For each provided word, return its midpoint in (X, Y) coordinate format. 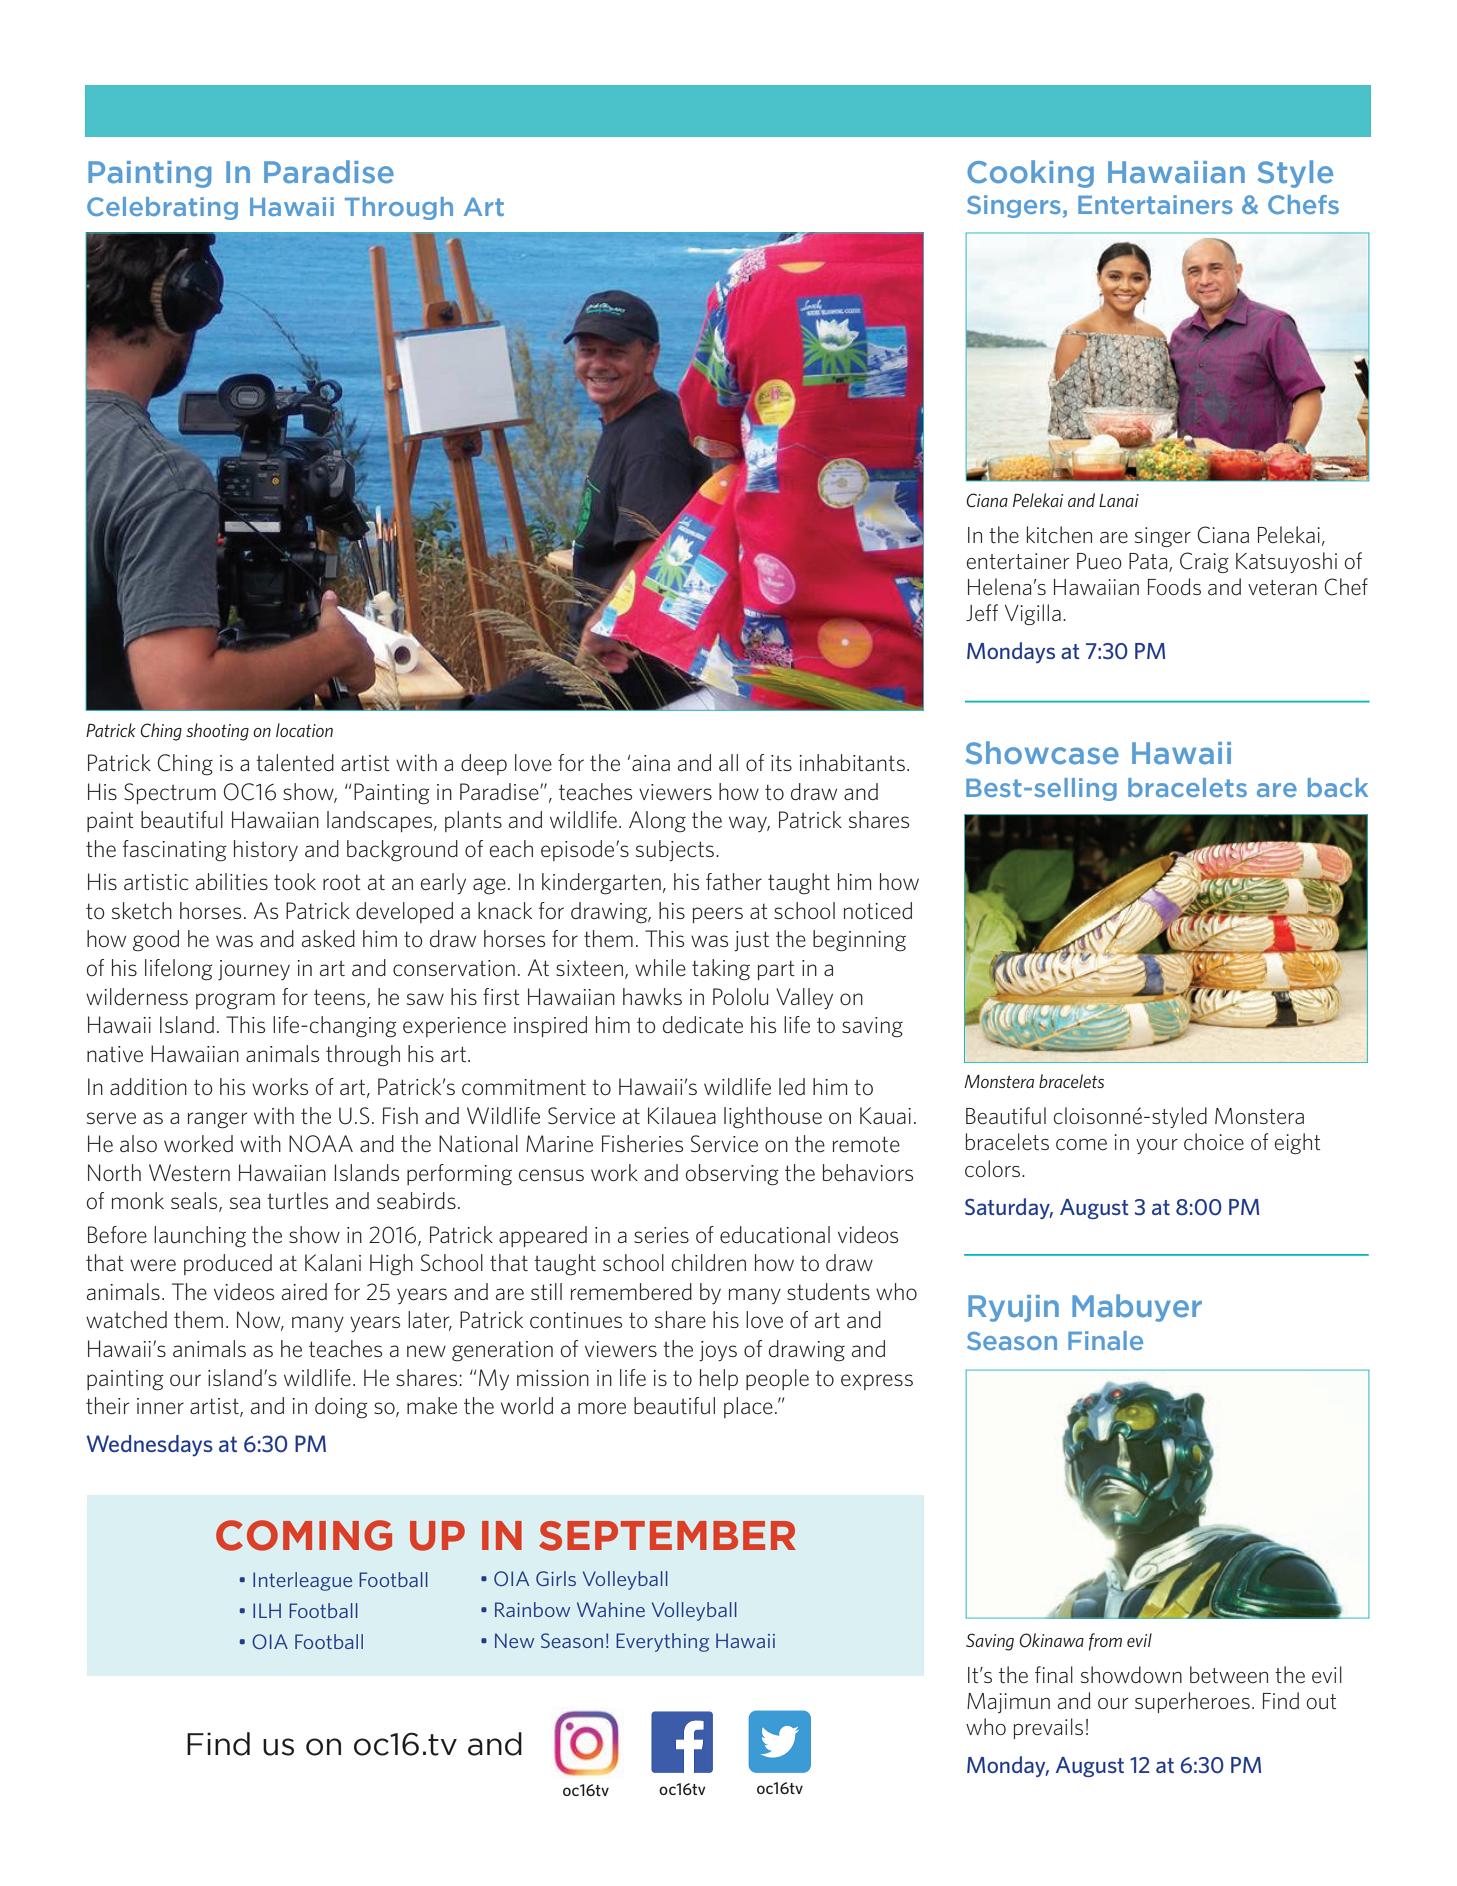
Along (657, 822)
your (1157, 1146)
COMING (304, 1535)
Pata (1149, 562)
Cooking (1030, 174)
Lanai (1119, 500)
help (719, 1379)
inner (160, 1406)
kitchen (1059, 535)
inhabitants (852, 762)
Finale (1105, 1340)
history (266, 850)
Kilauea (682, 1116)
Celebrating (162, 208)
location (304, 730)
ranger (218, 1120)
